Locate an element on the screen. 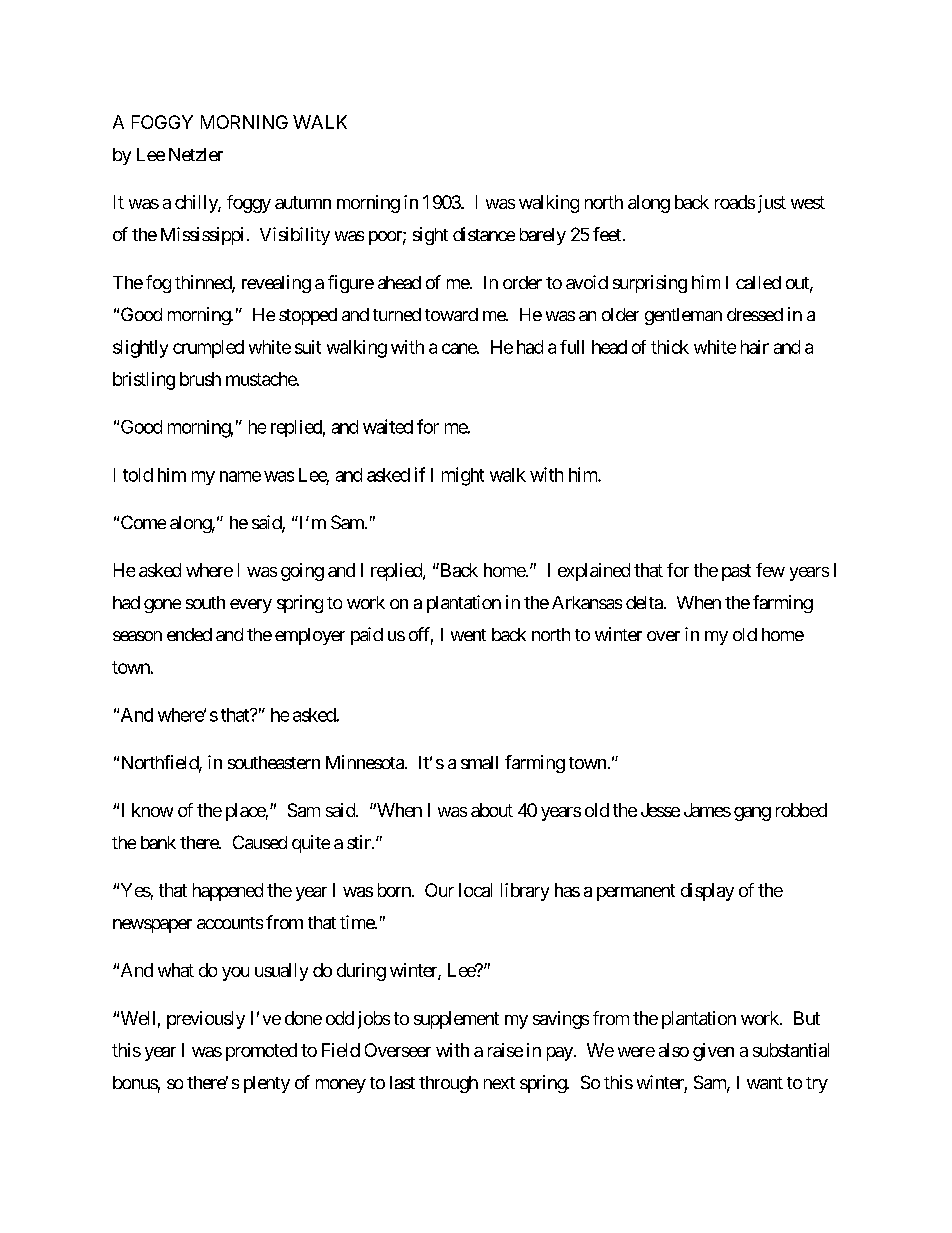  promoted is located at coordinates (261, 1052).
